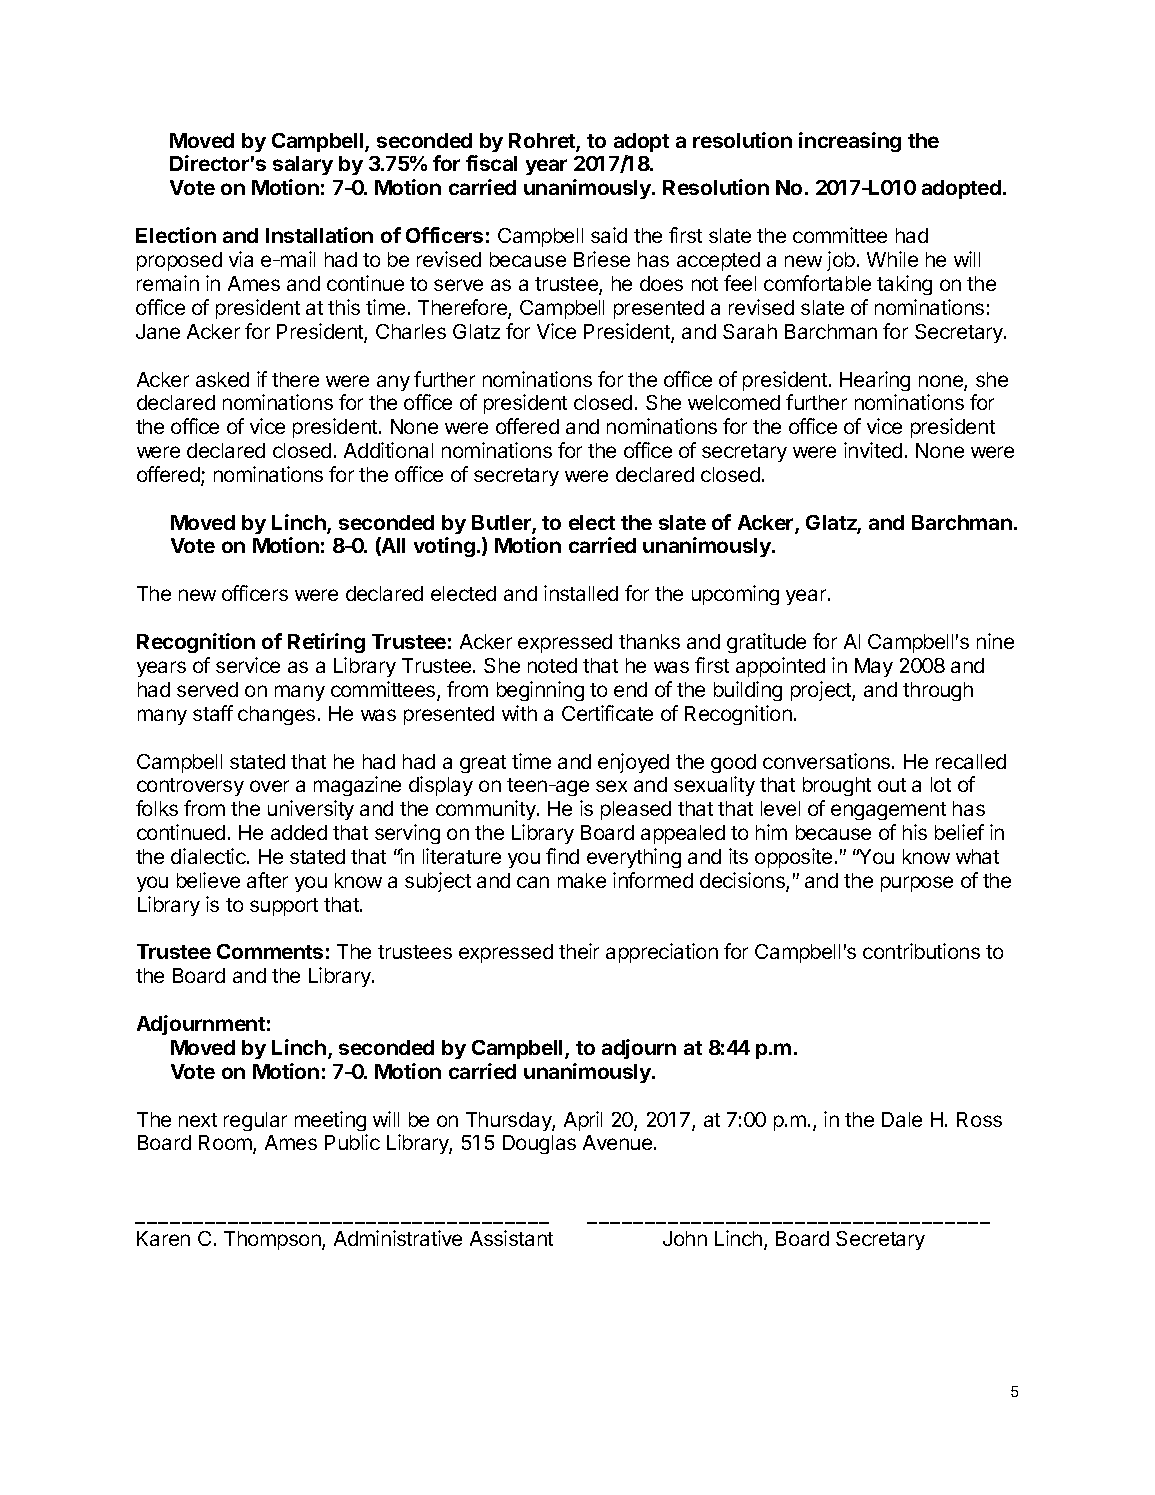 This screenshot has width=1155, height=1495. I want to click on May, so click(874, 667).
